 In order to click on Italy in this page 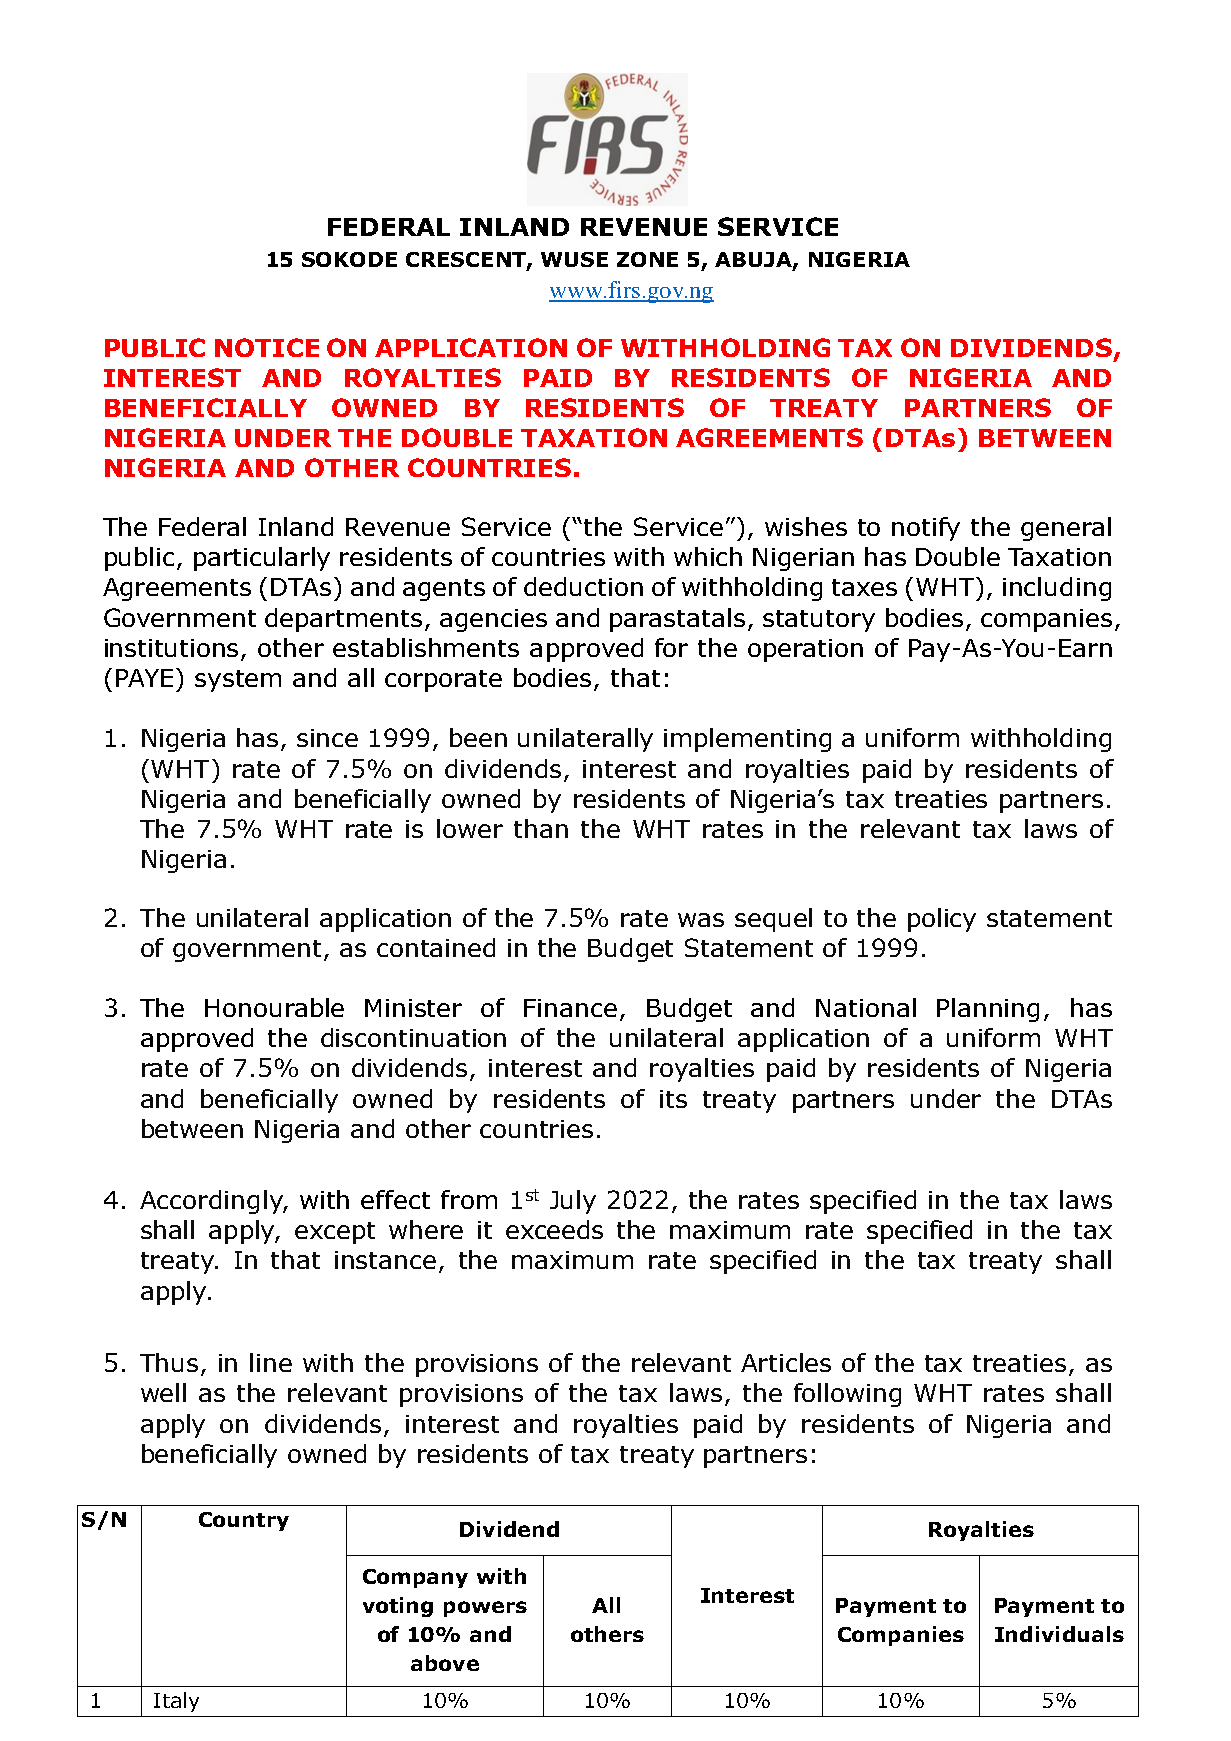, I will do `click(176, 1702)`.
